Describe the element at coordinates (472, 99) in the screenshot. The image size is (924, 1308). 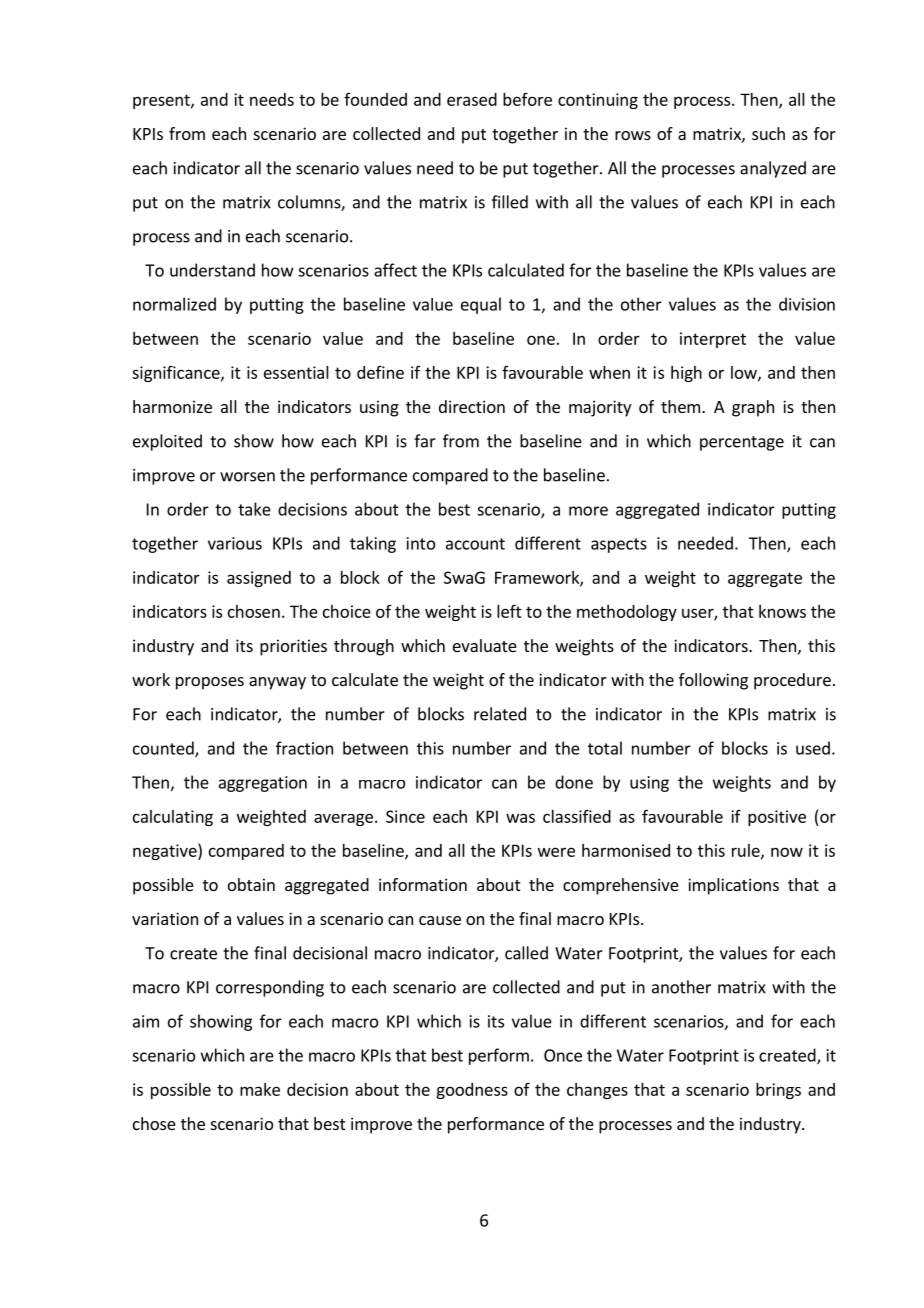
I see `erased` at that location.
